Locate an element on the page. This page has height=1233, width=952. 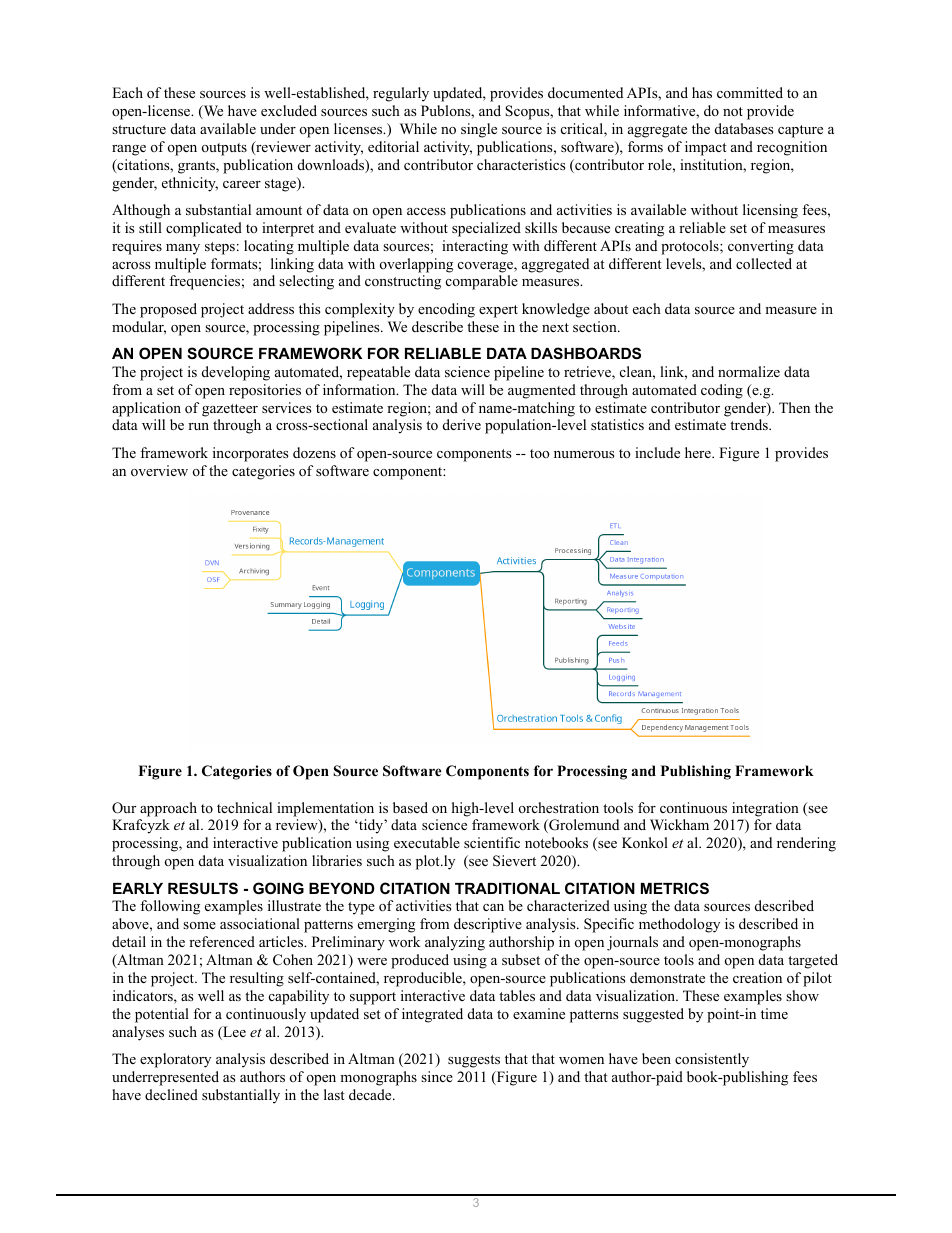
technical is located at coordinates (244, 807).
